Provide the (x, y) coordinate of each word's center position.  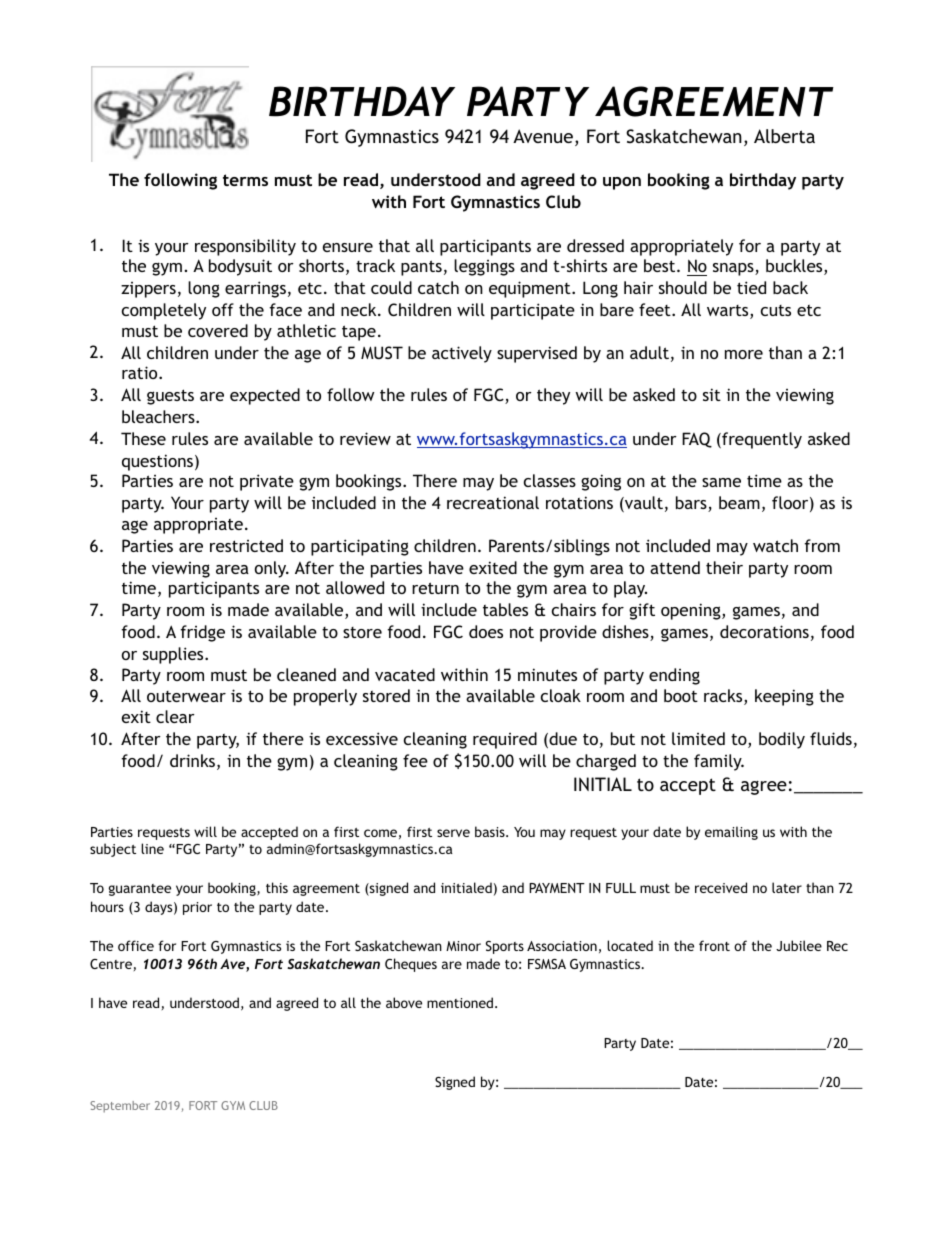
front (714, 945)
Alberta (784, 136)
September (120, 1107)
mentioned (460, 1002)
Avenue (544, 137)
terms (245, 180)
